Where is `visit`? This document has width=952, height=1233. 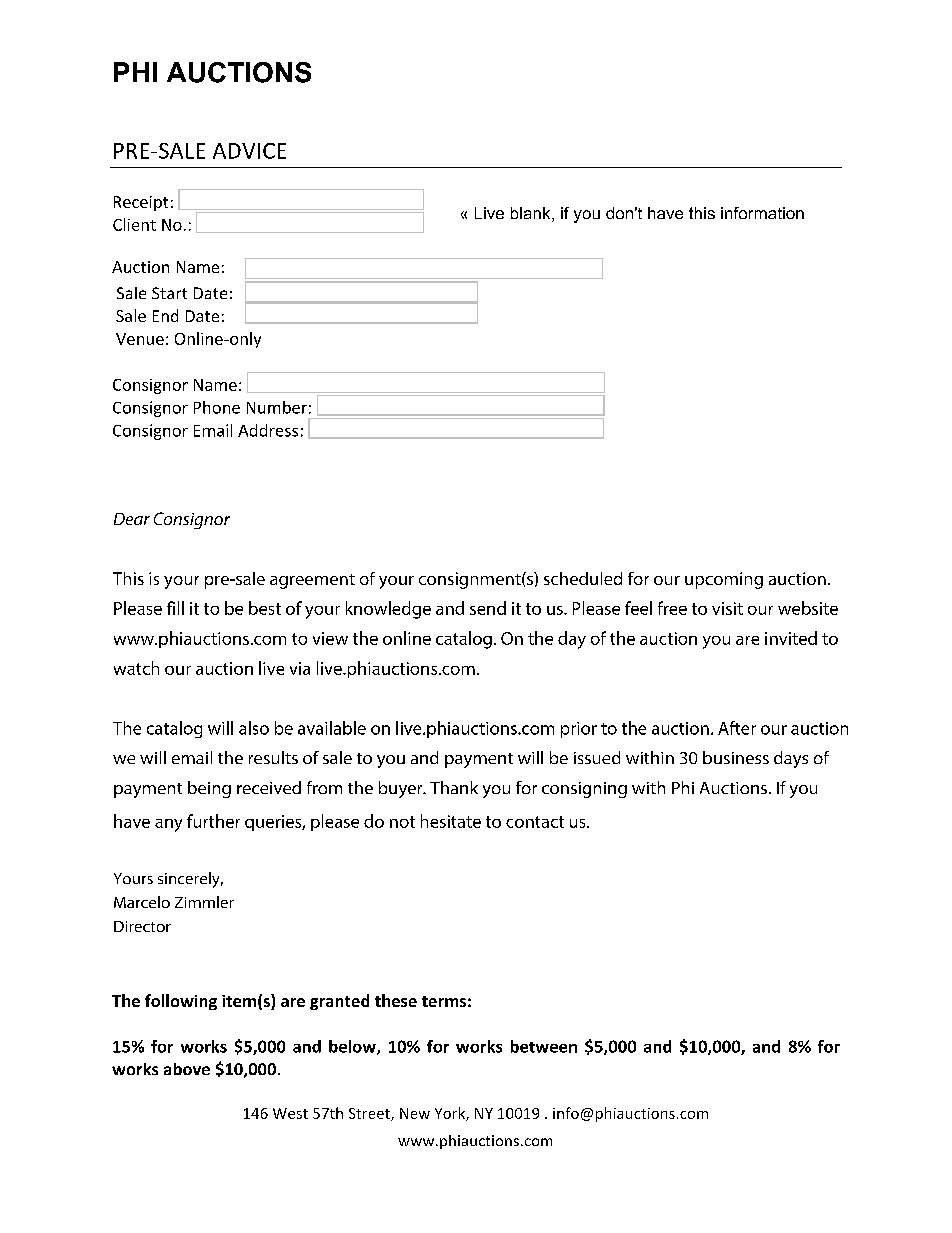 visit is located at coordinates (727, 608).
